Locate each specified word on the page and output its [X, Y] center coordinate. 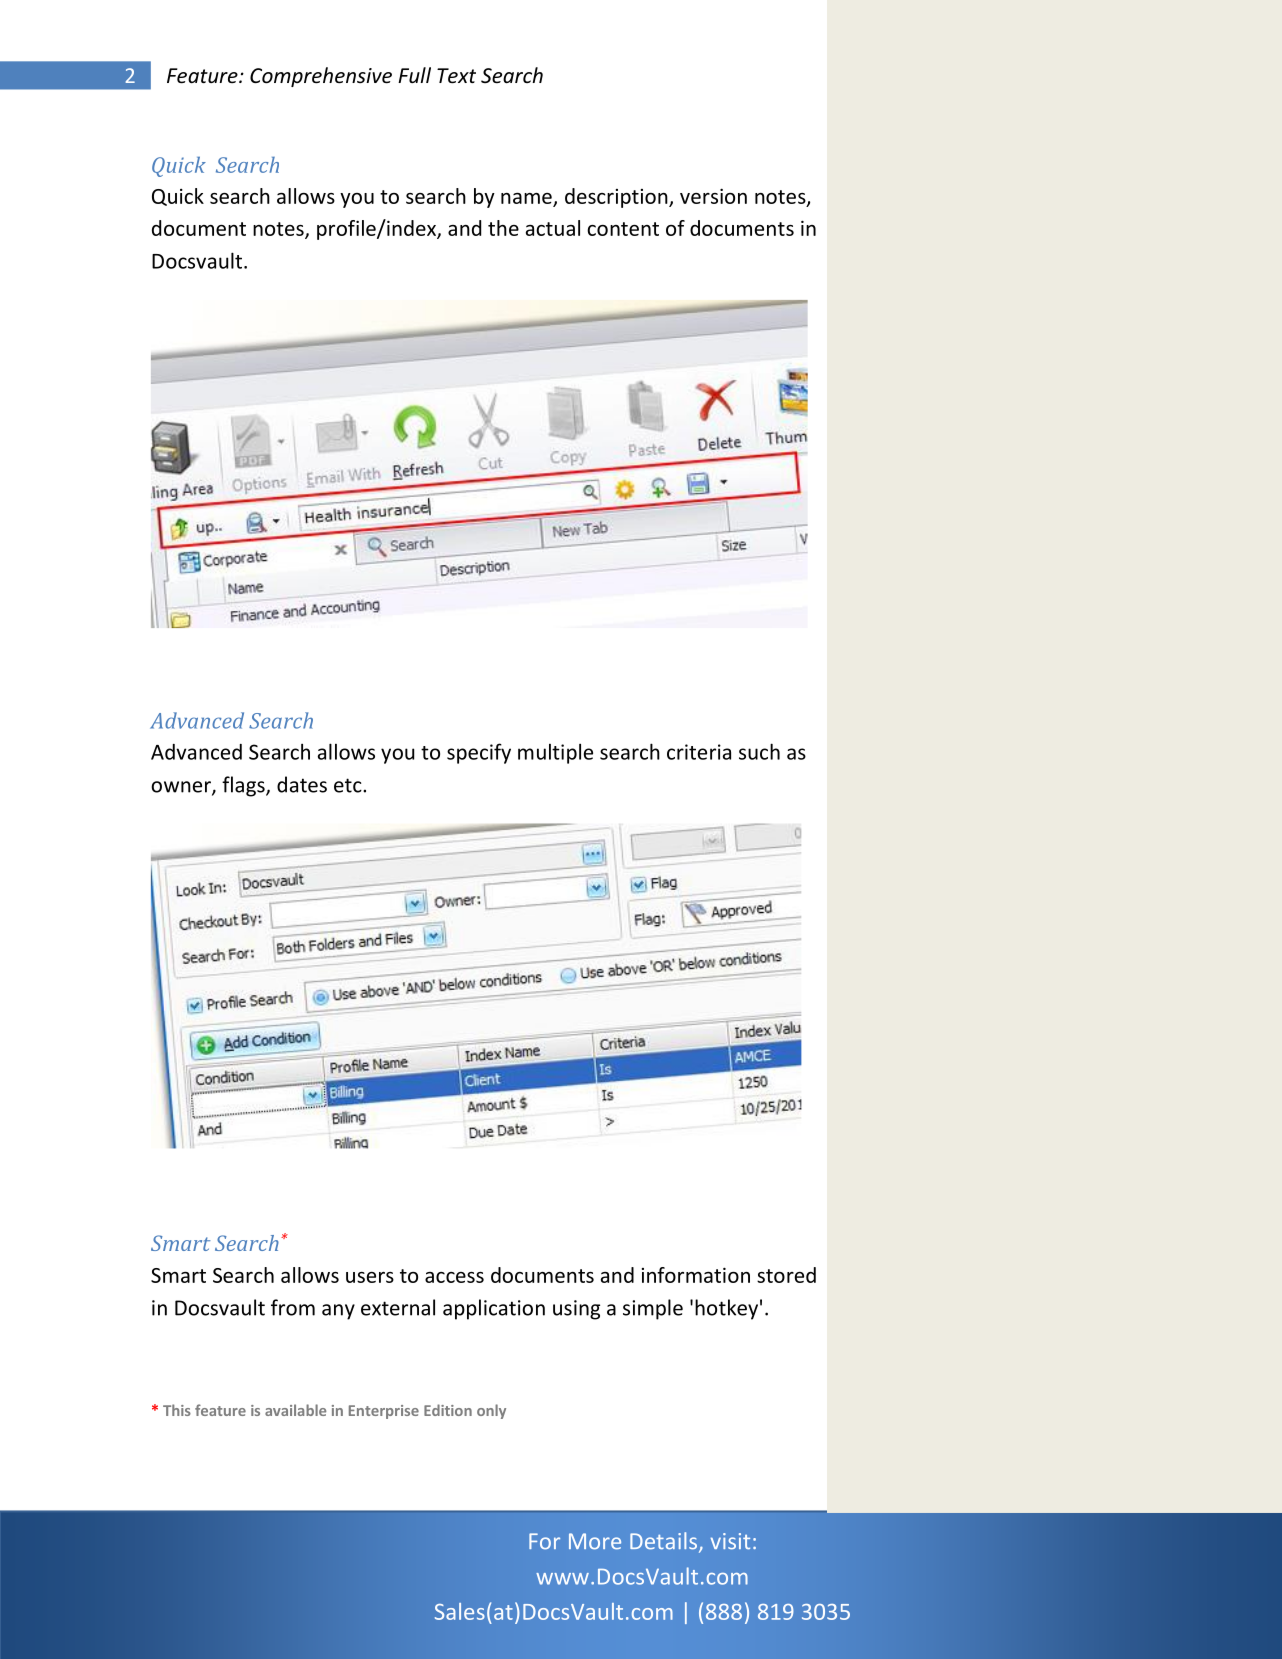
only [491, 1411]
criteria [699, 752]
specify [479, 753]
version [713, 196]
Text [456, 76]
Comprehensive [321, 77]
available [295, 1410]
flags [244, 786]
